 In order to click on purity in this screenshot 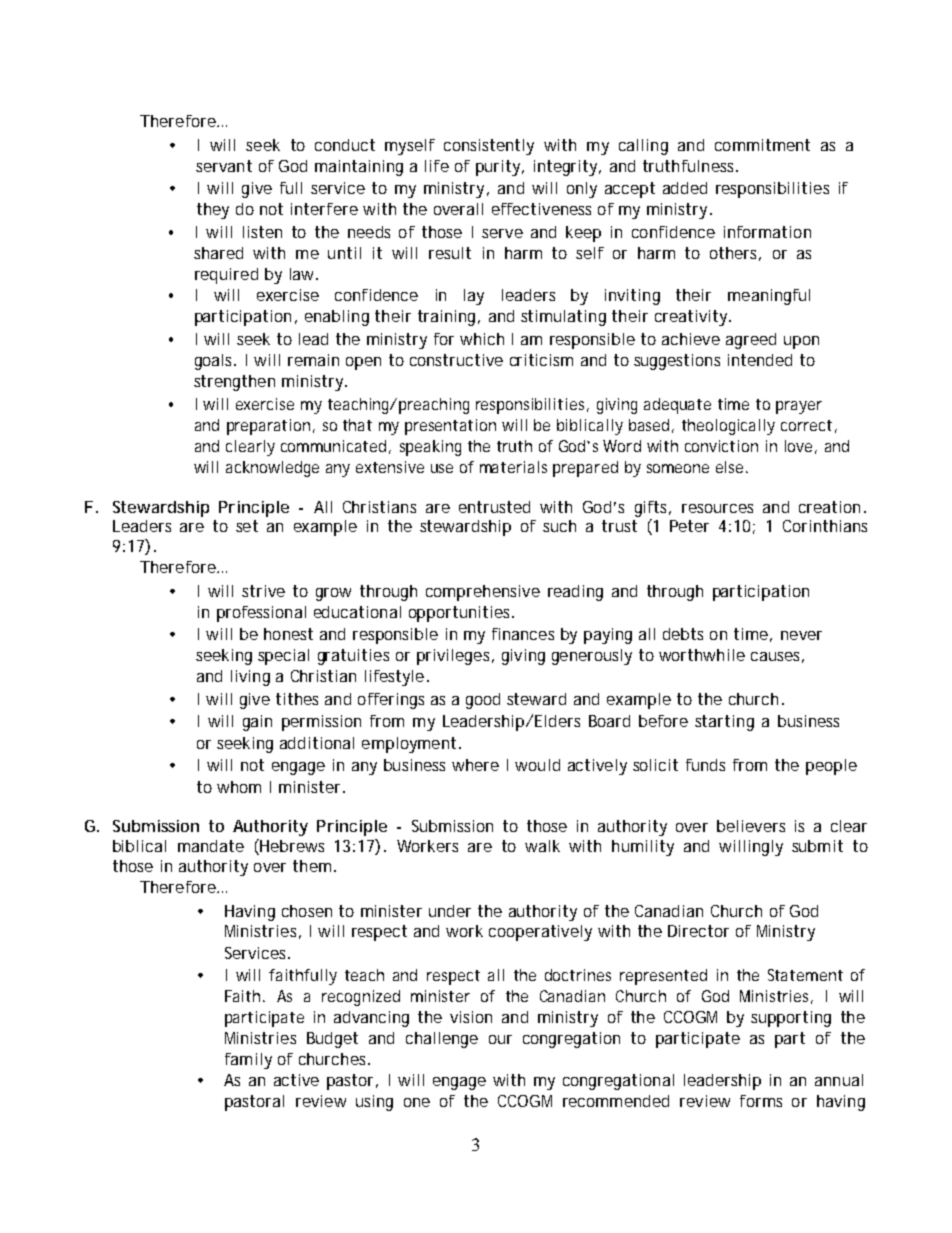, I will do `click(498, 168)`.
